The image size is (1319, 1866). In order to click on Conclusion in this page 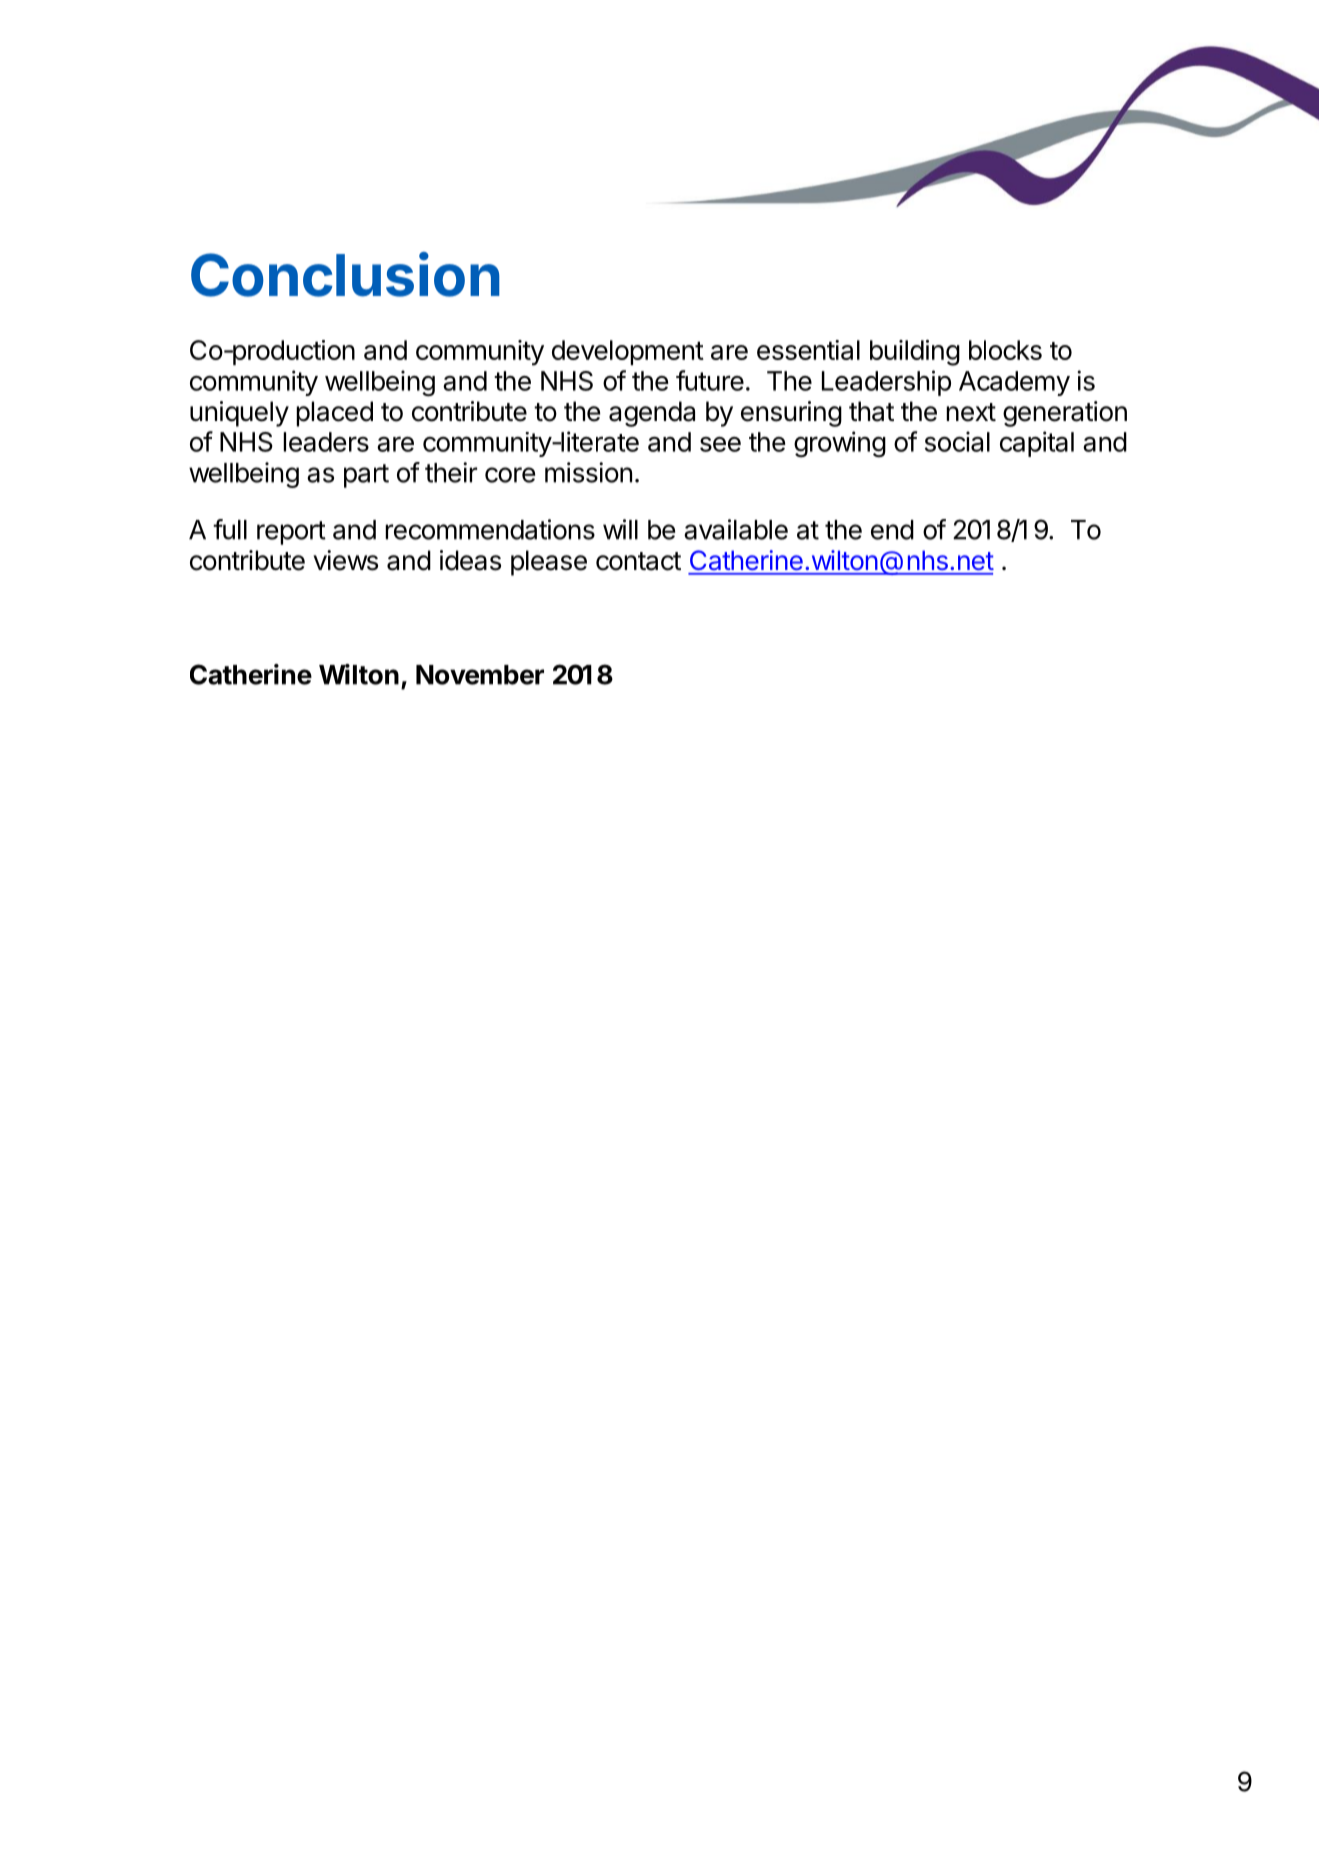, I will do `click(345, 274)`.
